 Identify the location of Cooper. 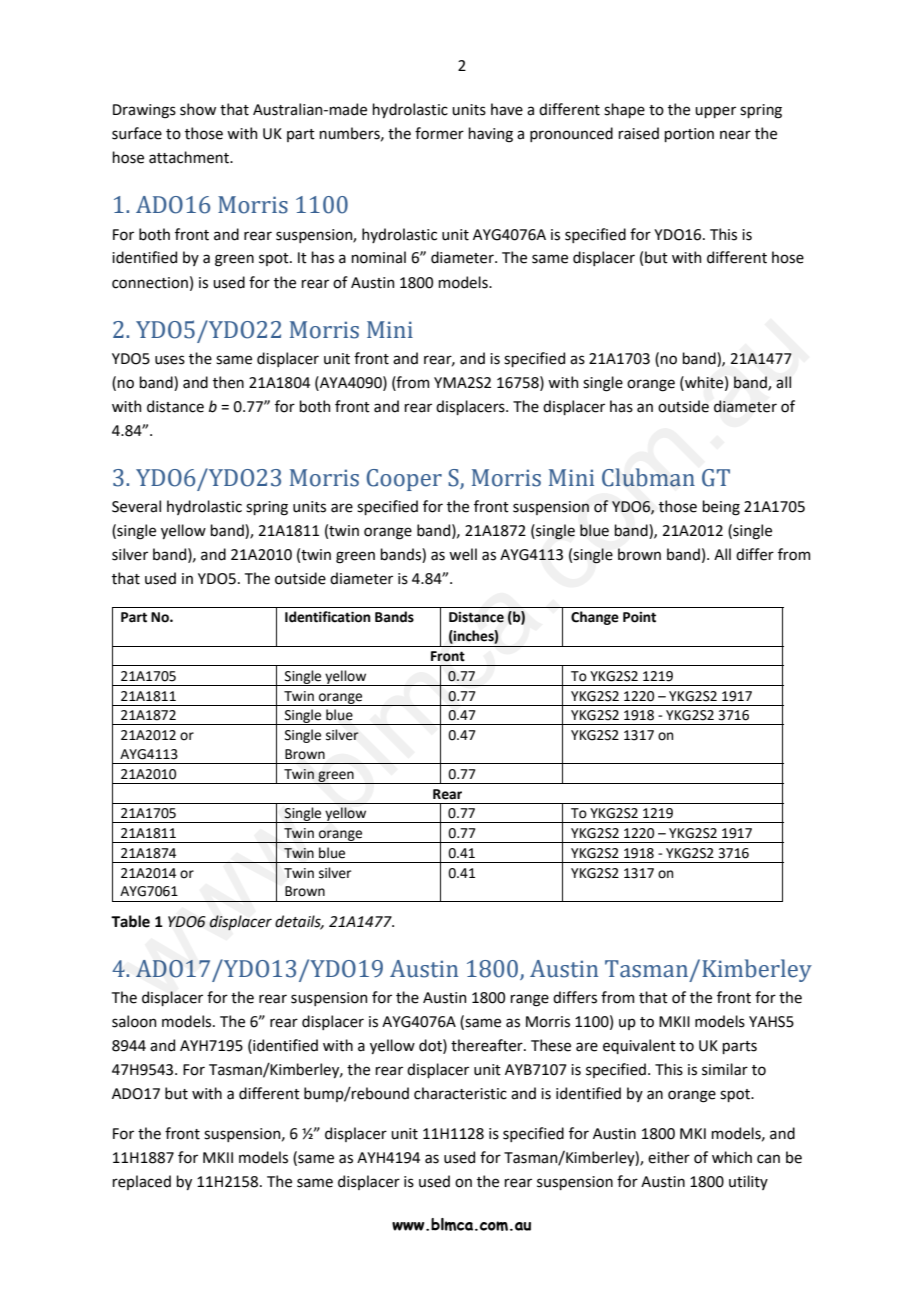
(404, 480).
